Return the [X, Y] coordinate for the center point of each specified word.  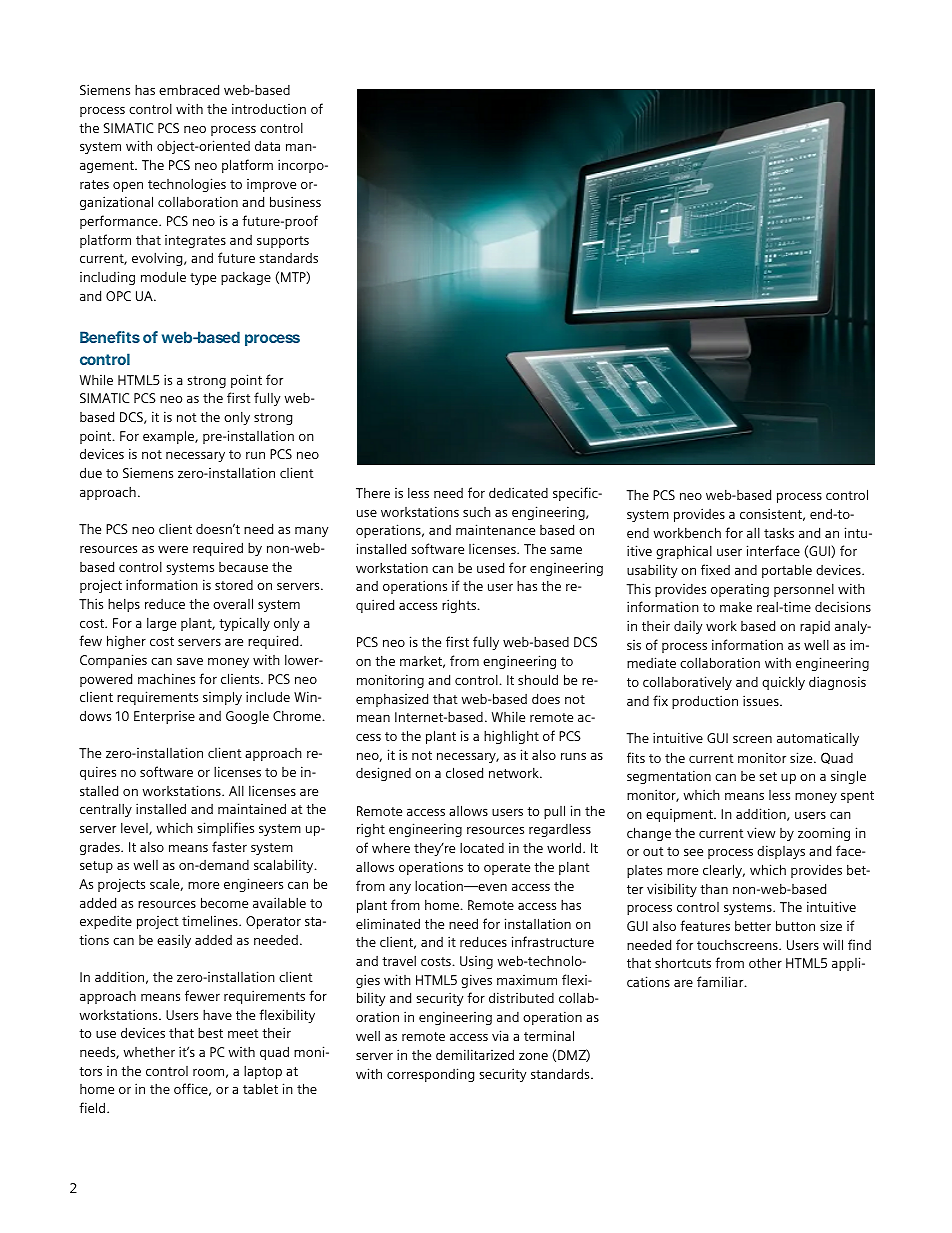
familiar [721, 981]
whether [149, 1051]
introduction [269, 108]
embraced [189, 89]
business [295, 201]
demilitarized [475, 1054]
